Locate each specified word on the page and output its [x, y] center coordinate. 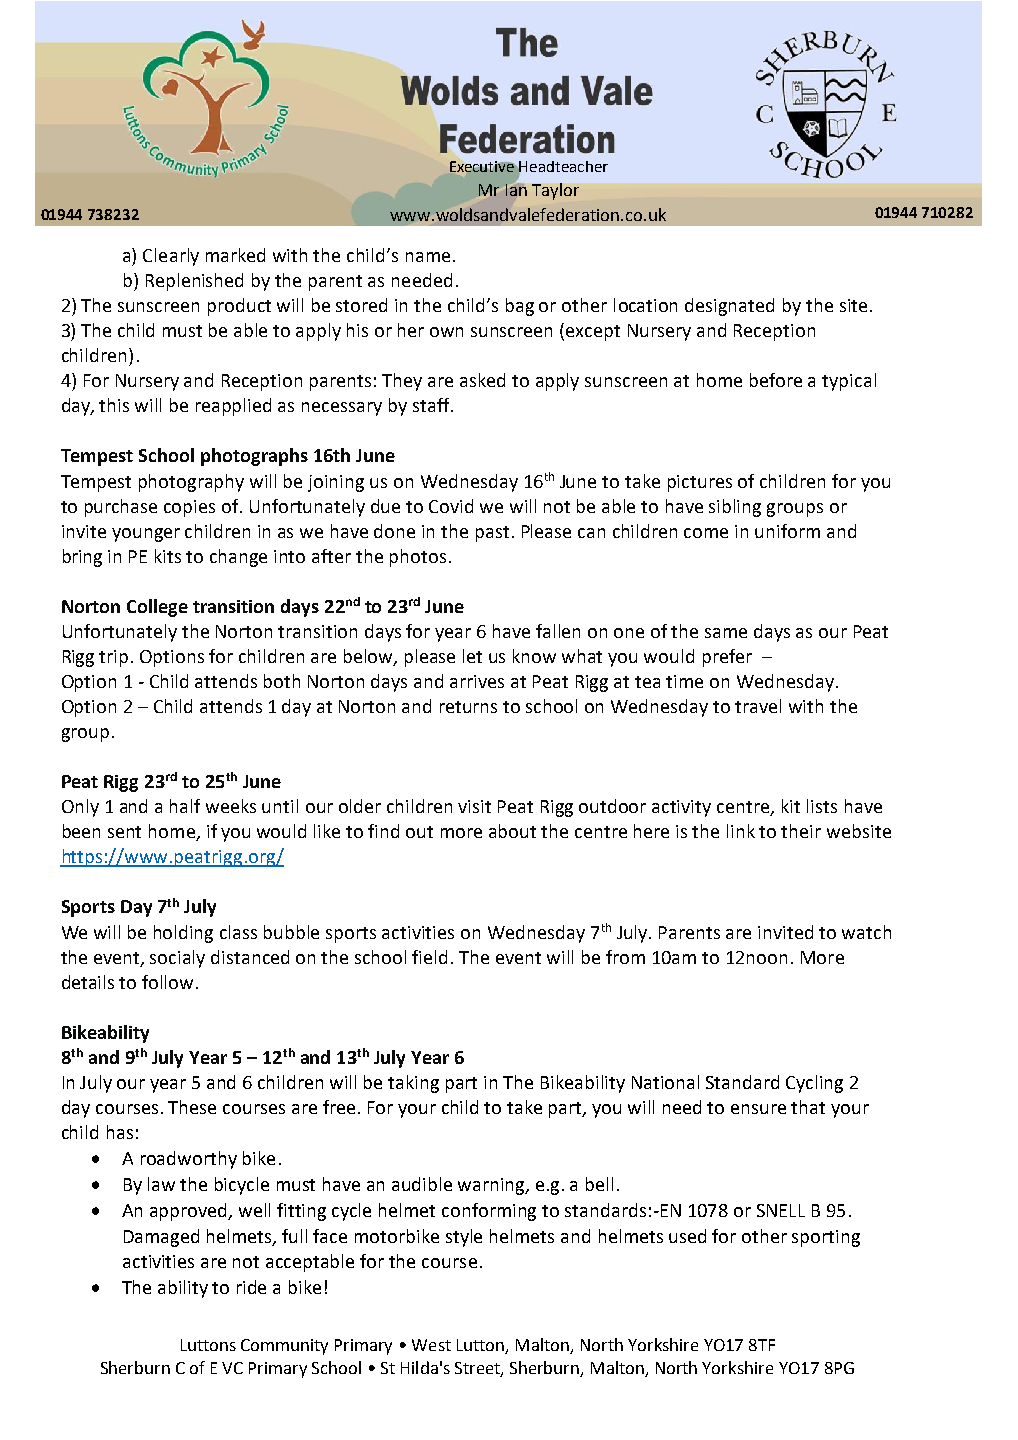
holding [183, 934]
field [429, 957]
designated [729, 307]
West [431, 1345]
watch [866, 932]
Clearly [171, 257]
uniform [787, 531]
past [492, 534]
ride [251, 1287]
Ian [517, 188]
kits [168, 556]
